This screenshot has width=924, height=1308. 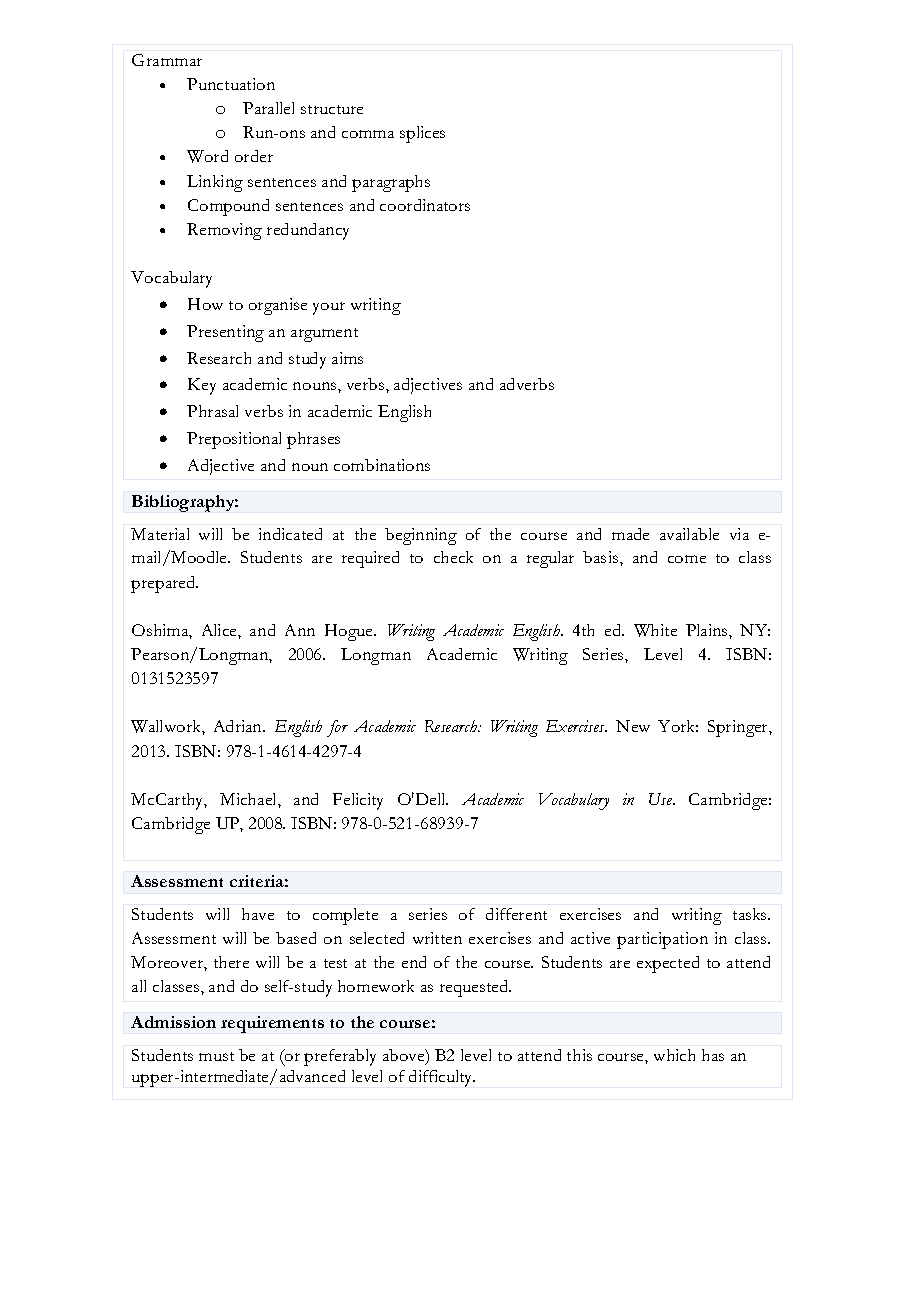 I want to click on difficulty, so click(x=442, y=1078).
